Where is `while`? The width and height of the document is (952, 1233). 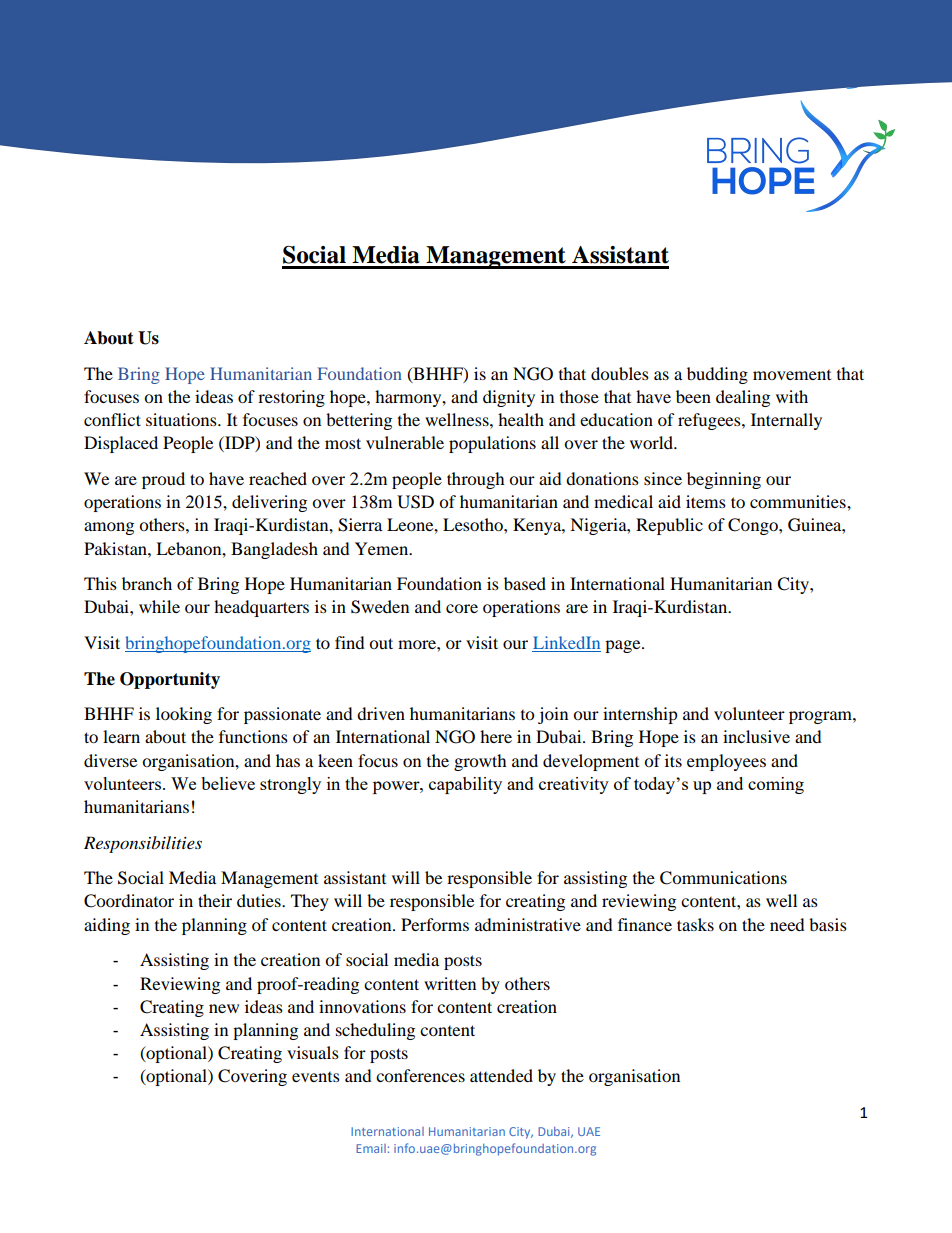 while is located at coordinates (159, 606).
